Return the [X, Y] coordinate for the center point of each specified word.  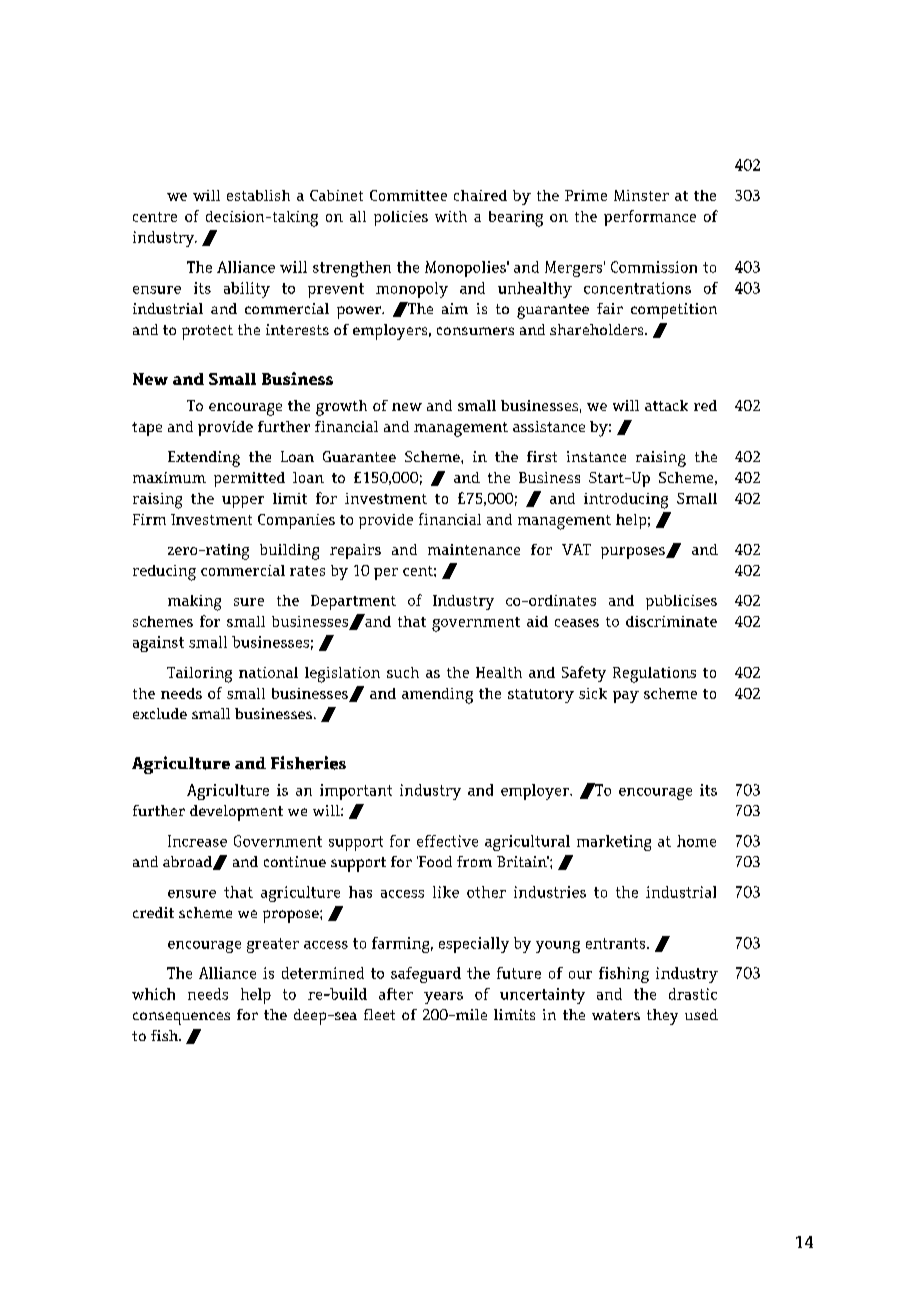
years [443, 998]
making [194, 603]
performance [650, 218]
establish [258, 195]
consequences [181, 1018]
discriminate [671, 621]
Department [353, 602]
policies [401, 218]
